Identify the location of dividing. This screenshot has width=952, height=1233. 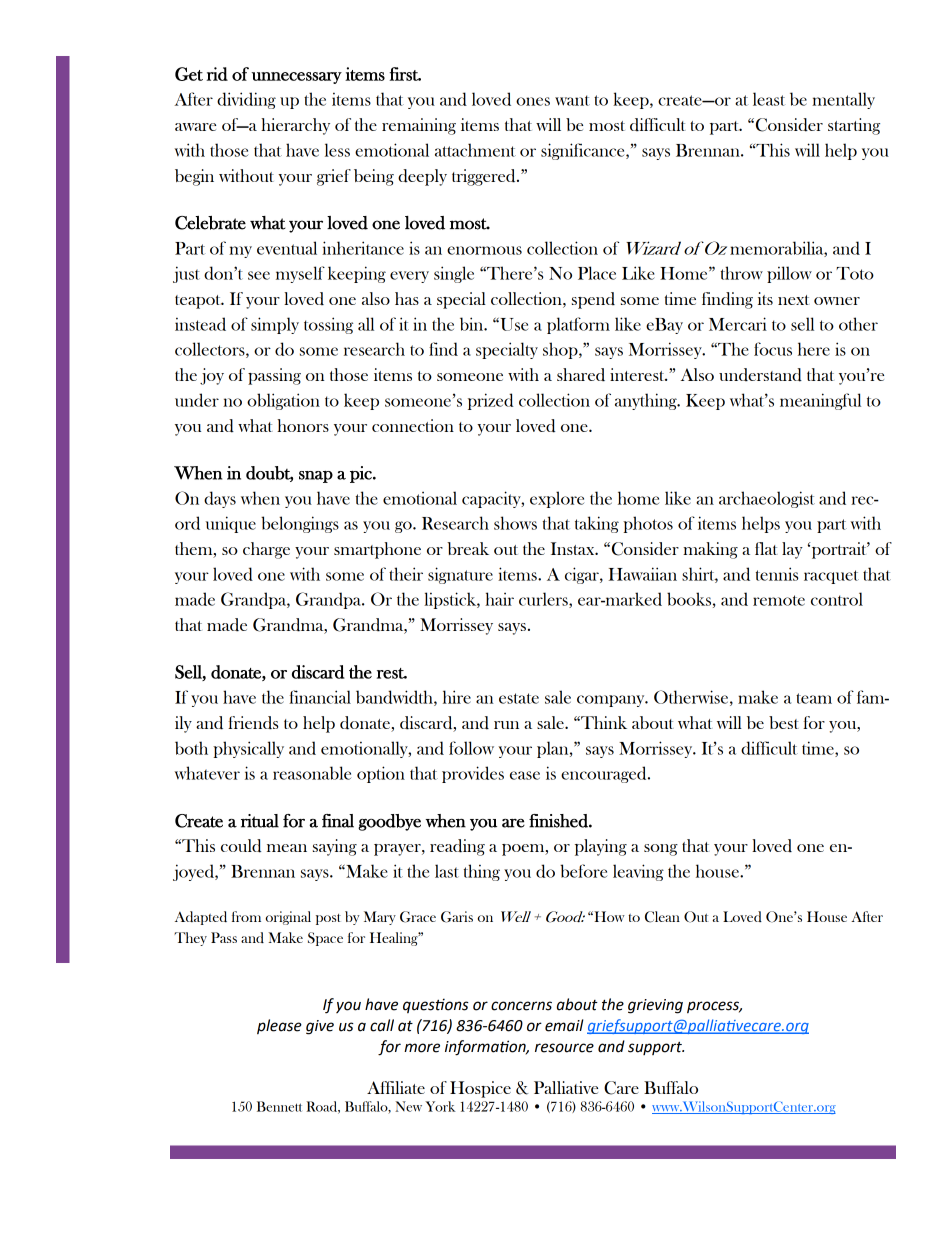
(246, 100).
